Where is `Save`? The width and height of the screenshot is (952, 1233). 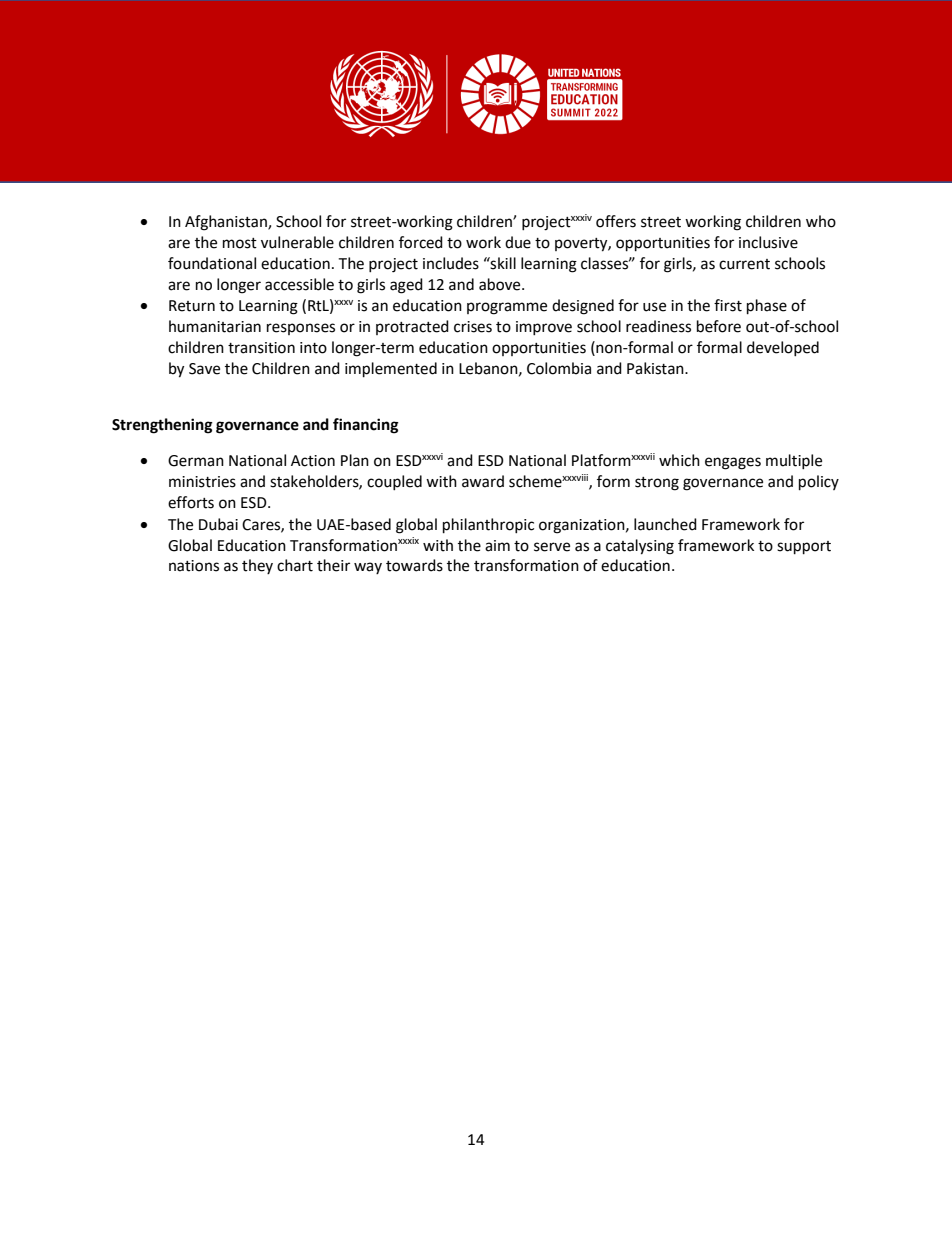
Save is located at coordinates (204, 369).
